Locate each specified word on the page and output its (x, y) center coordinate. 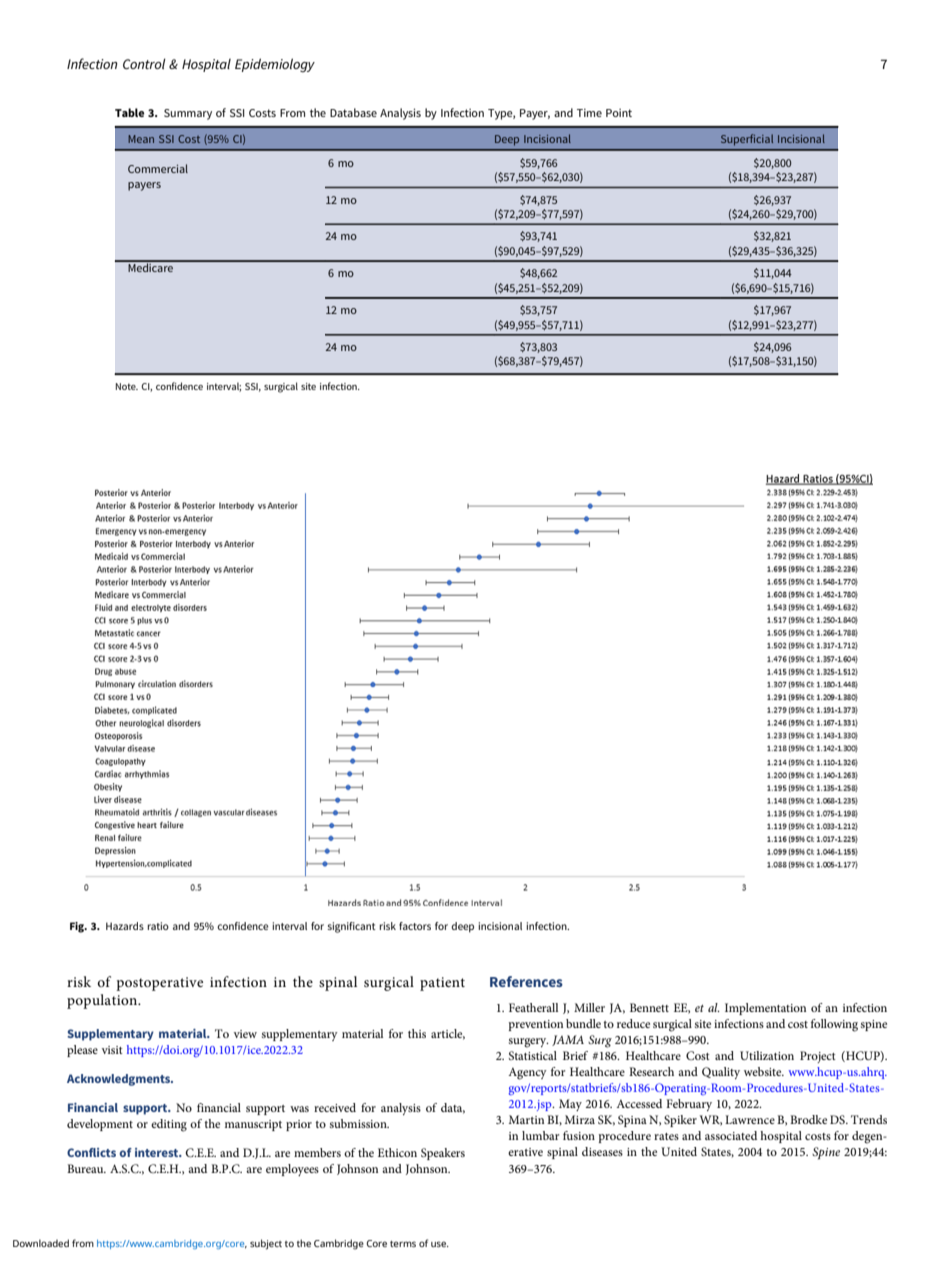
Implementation (765, 1009)
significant (351, 927)
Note (127, 386)
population (103, 1001)
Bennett (649, 1007)
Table (129, 112)
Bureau (86, 1168)
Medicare (151, 266)
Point (619, 113)
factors (415, 926)
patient (442, 984)
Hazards (125, 926)
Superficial (747, 140)
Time (589, 113)
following (834, 1025)
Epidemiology (275, 65)
